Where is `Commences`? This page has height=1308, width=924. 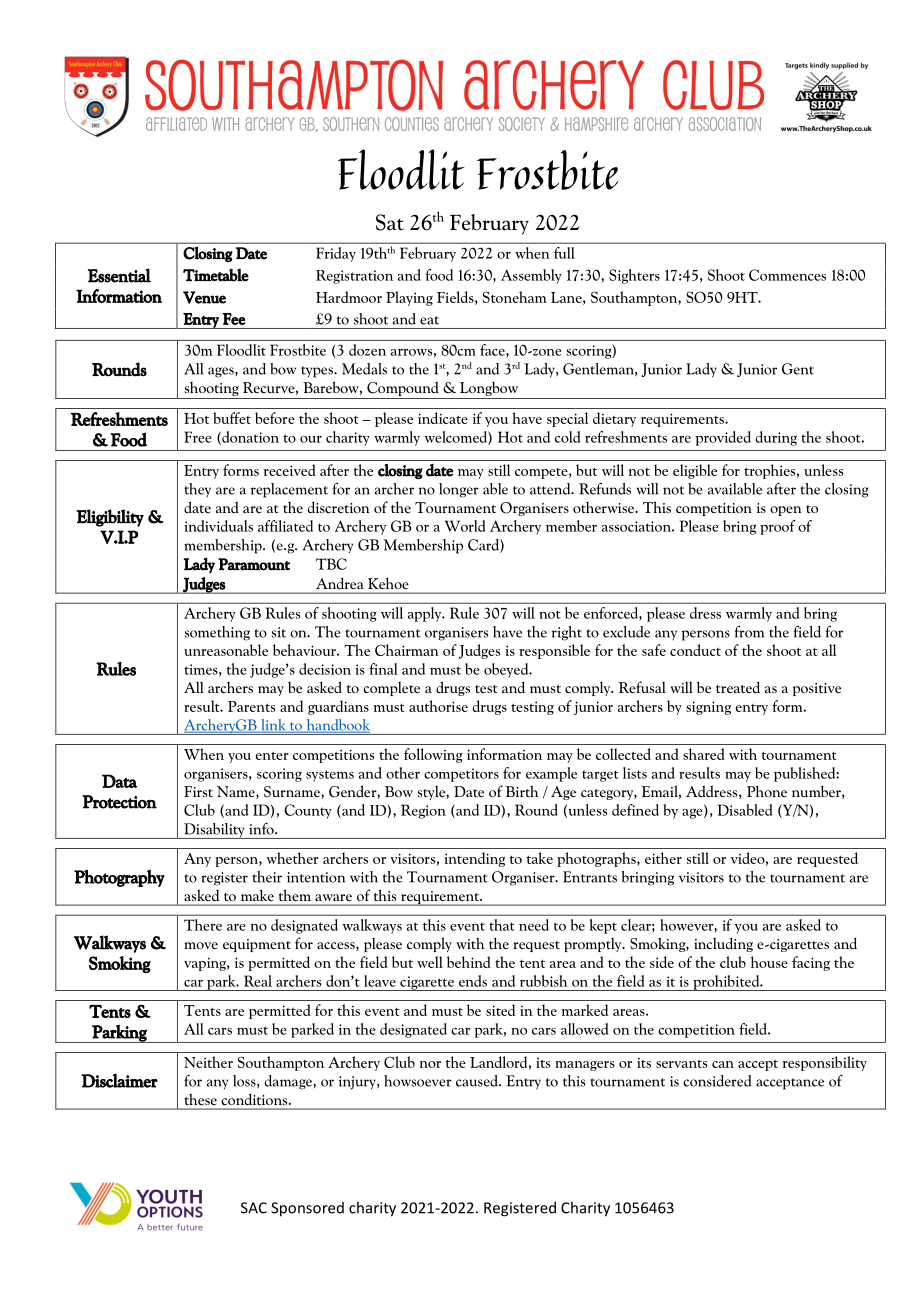
Commences is located at coordinates (787, 275).
